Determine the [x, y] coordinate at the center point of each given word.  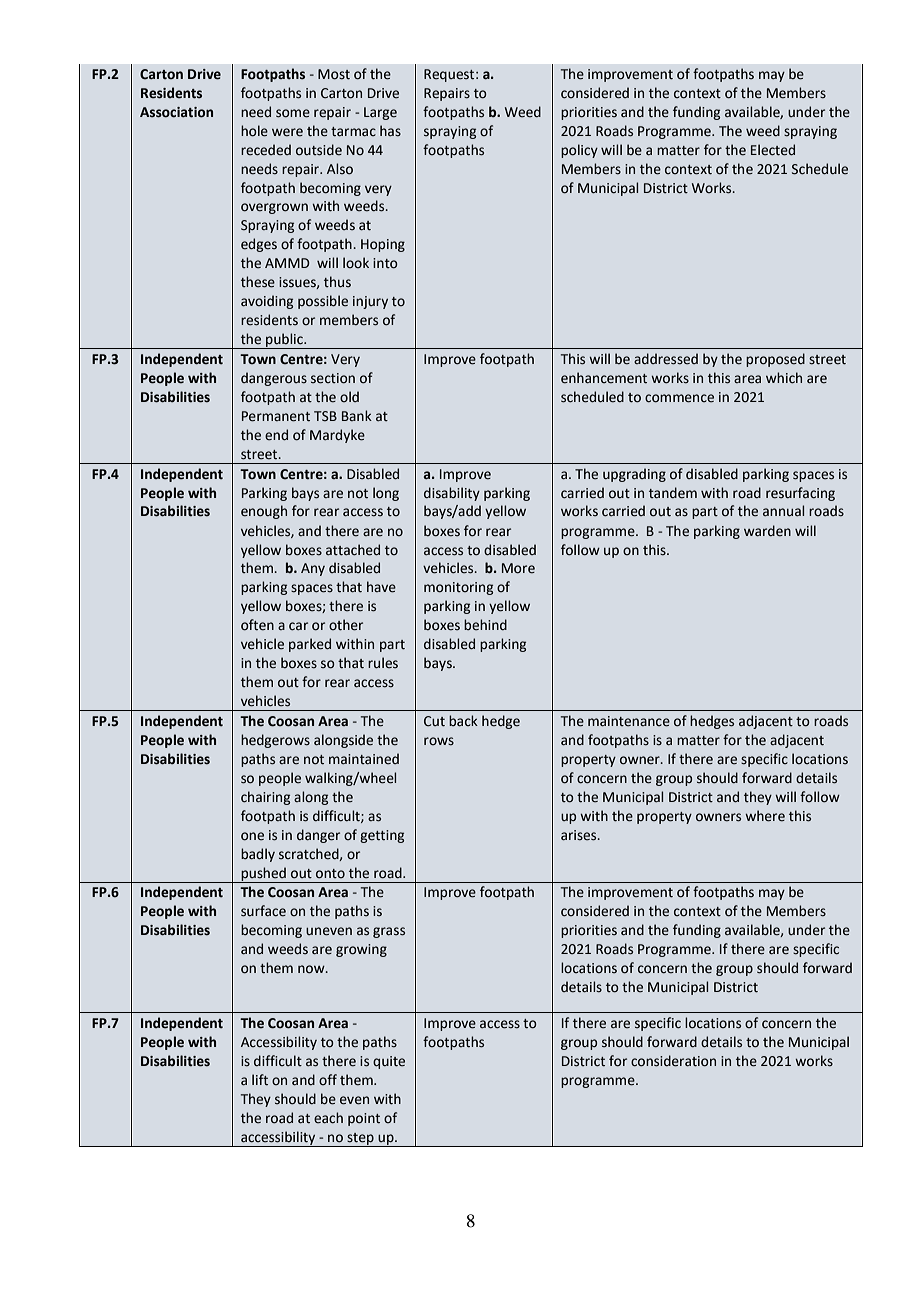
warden [767, 531]
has [390, 131]
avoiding [267, 302]
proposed [775, 360]
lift [260, 1080]
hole [254, 131]
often [257, 625]
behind [485, 625]
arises [580, 835]
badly [258, 855]
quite [389, 1062]
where [765, 816]
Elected [773, 150]
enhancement [604, 378]
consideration [673, 1061]
